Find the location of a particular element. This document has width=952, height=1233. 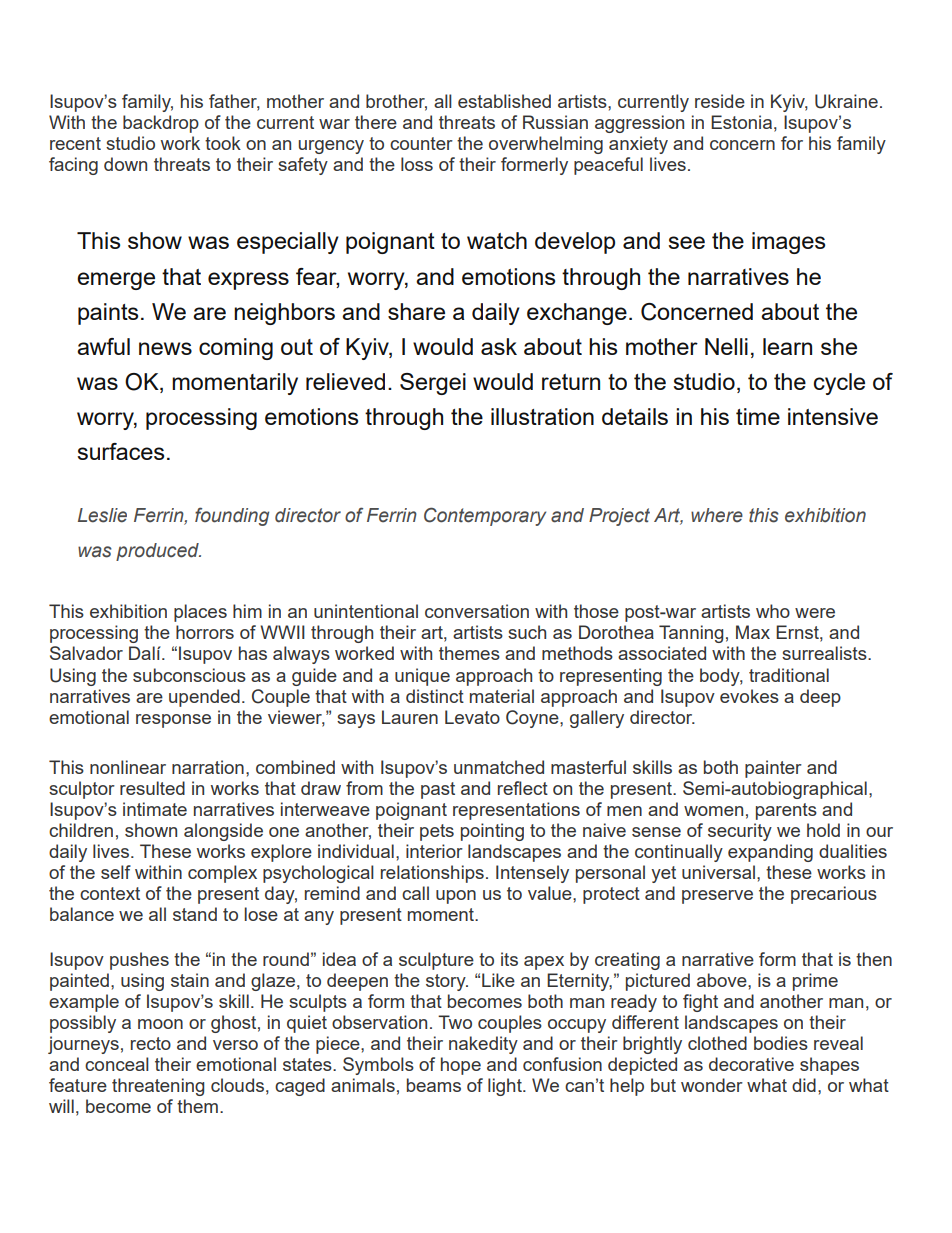

counter is located at coordinates (421, 143).
